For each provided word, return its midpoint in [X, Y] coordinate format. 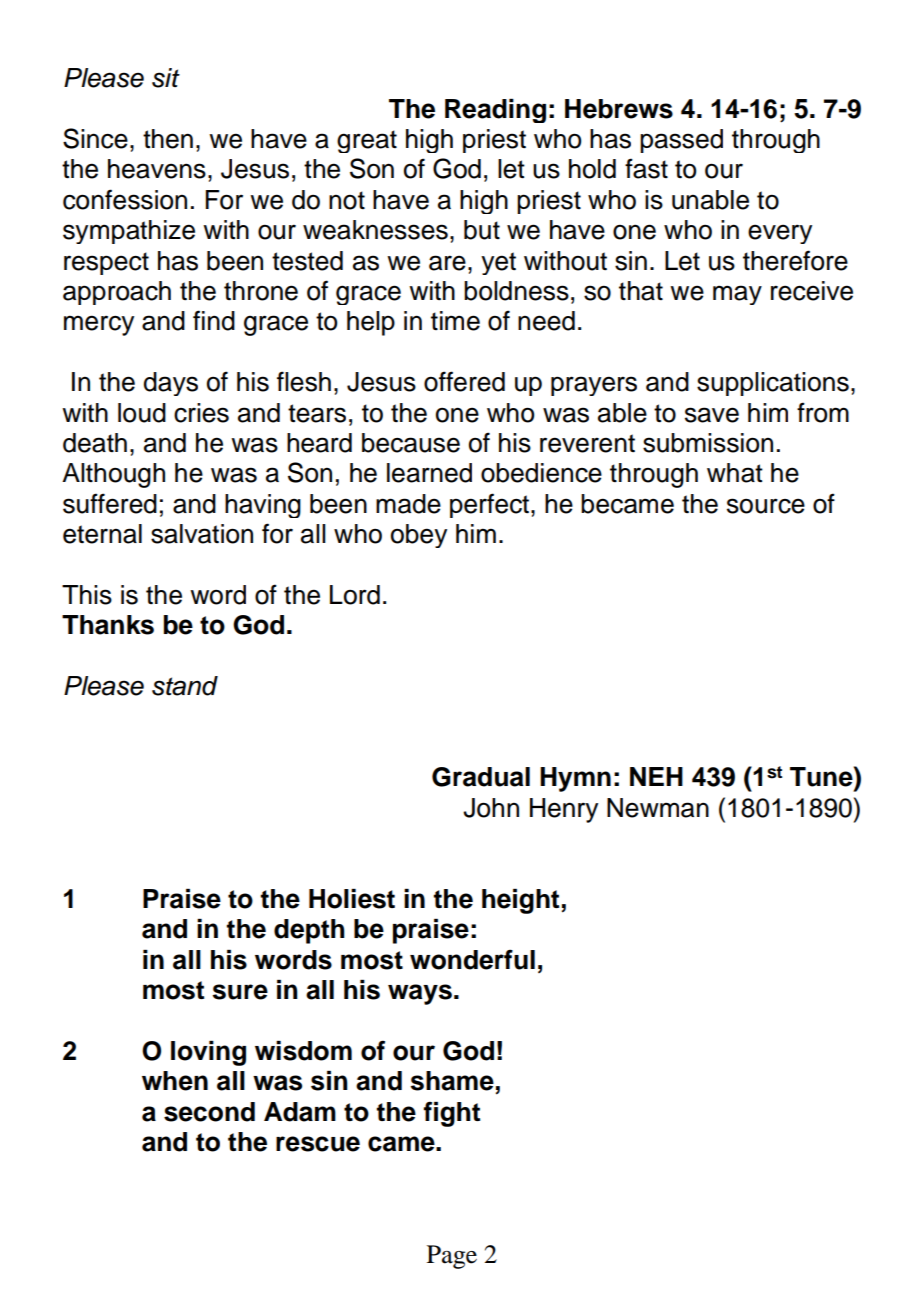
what [735, 473]
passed [681, 141]
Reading [495, 111]
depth [309, 931]
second [209, 1112]
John [491, 808]
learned [429, 473]
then [168, 139]
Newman [658, 808]
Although [113, 475]
